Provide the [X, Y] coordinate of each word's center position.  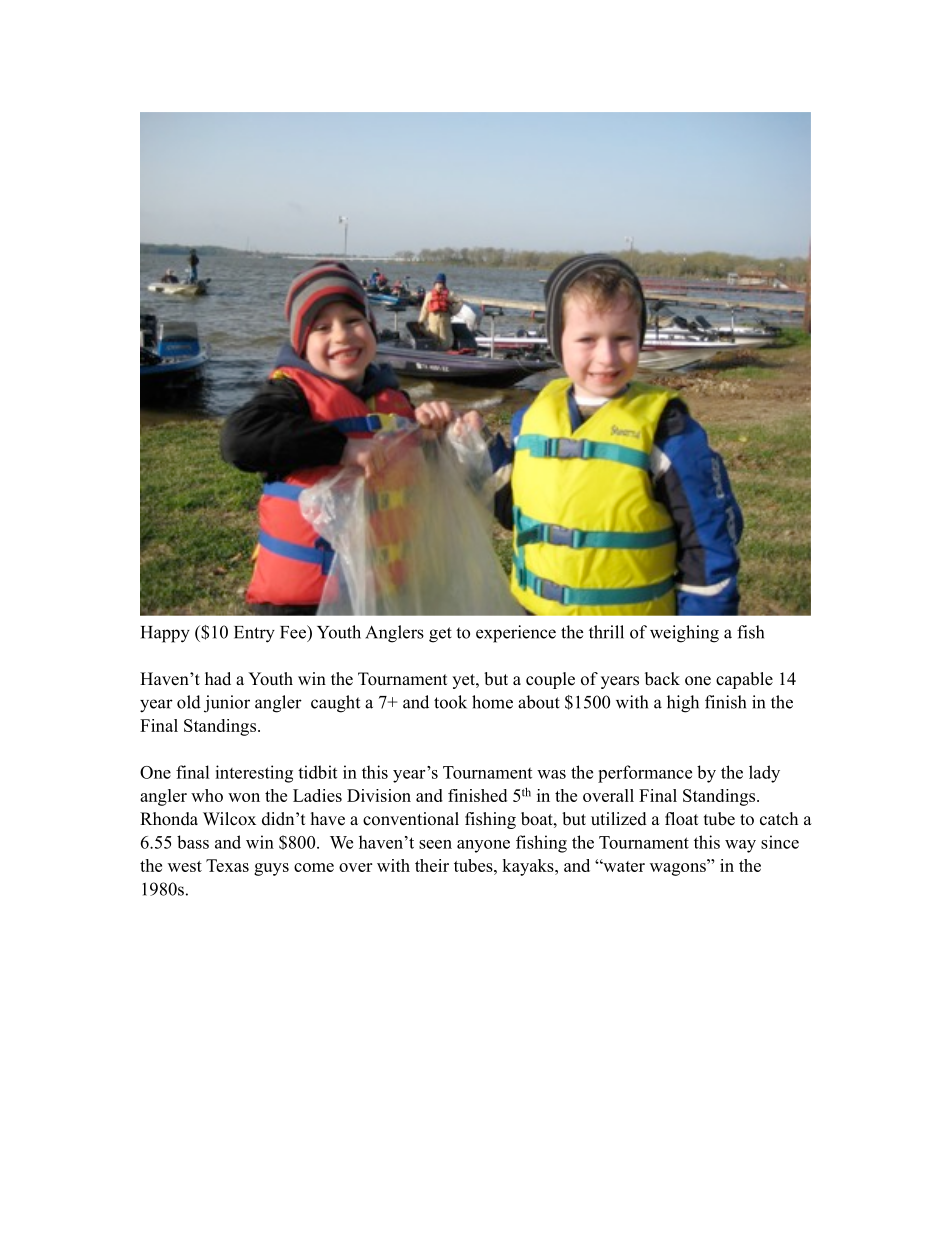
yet [464, 681]
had [218, 678]
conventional [411, 819]
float [681, 819]
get [440, 635]
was [551, 774]
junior [227, 704]
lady [764, 774]
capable [744, 680]
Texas [227, 865]
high [683, 704]
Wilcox [229, 819]
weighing [684, 634]
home [492, 702]
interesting [254, 774]
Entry [254, 634]
